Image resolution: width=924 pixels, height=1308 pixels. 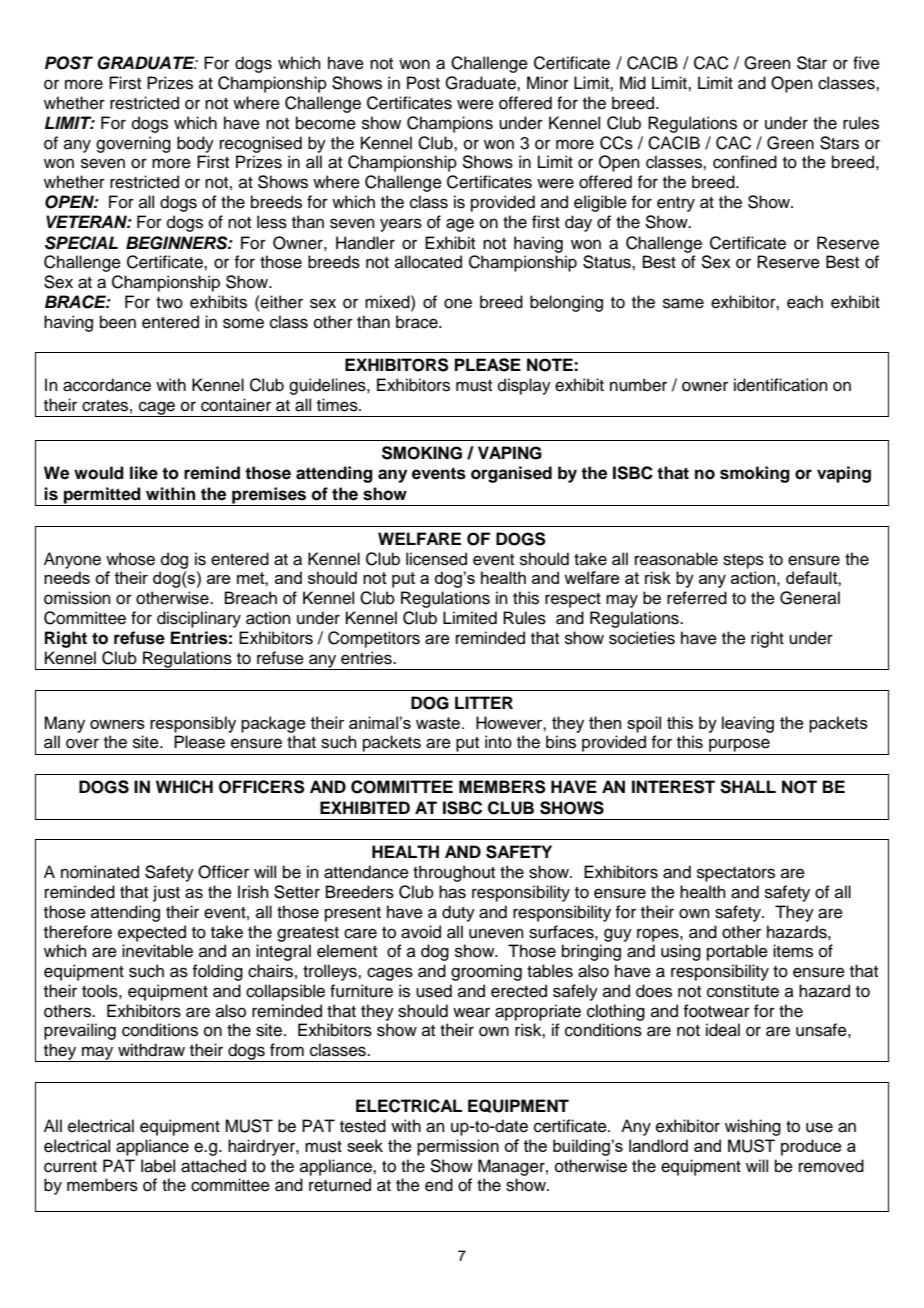 I want to click on disciplinary, so click(x=199, y=619).
